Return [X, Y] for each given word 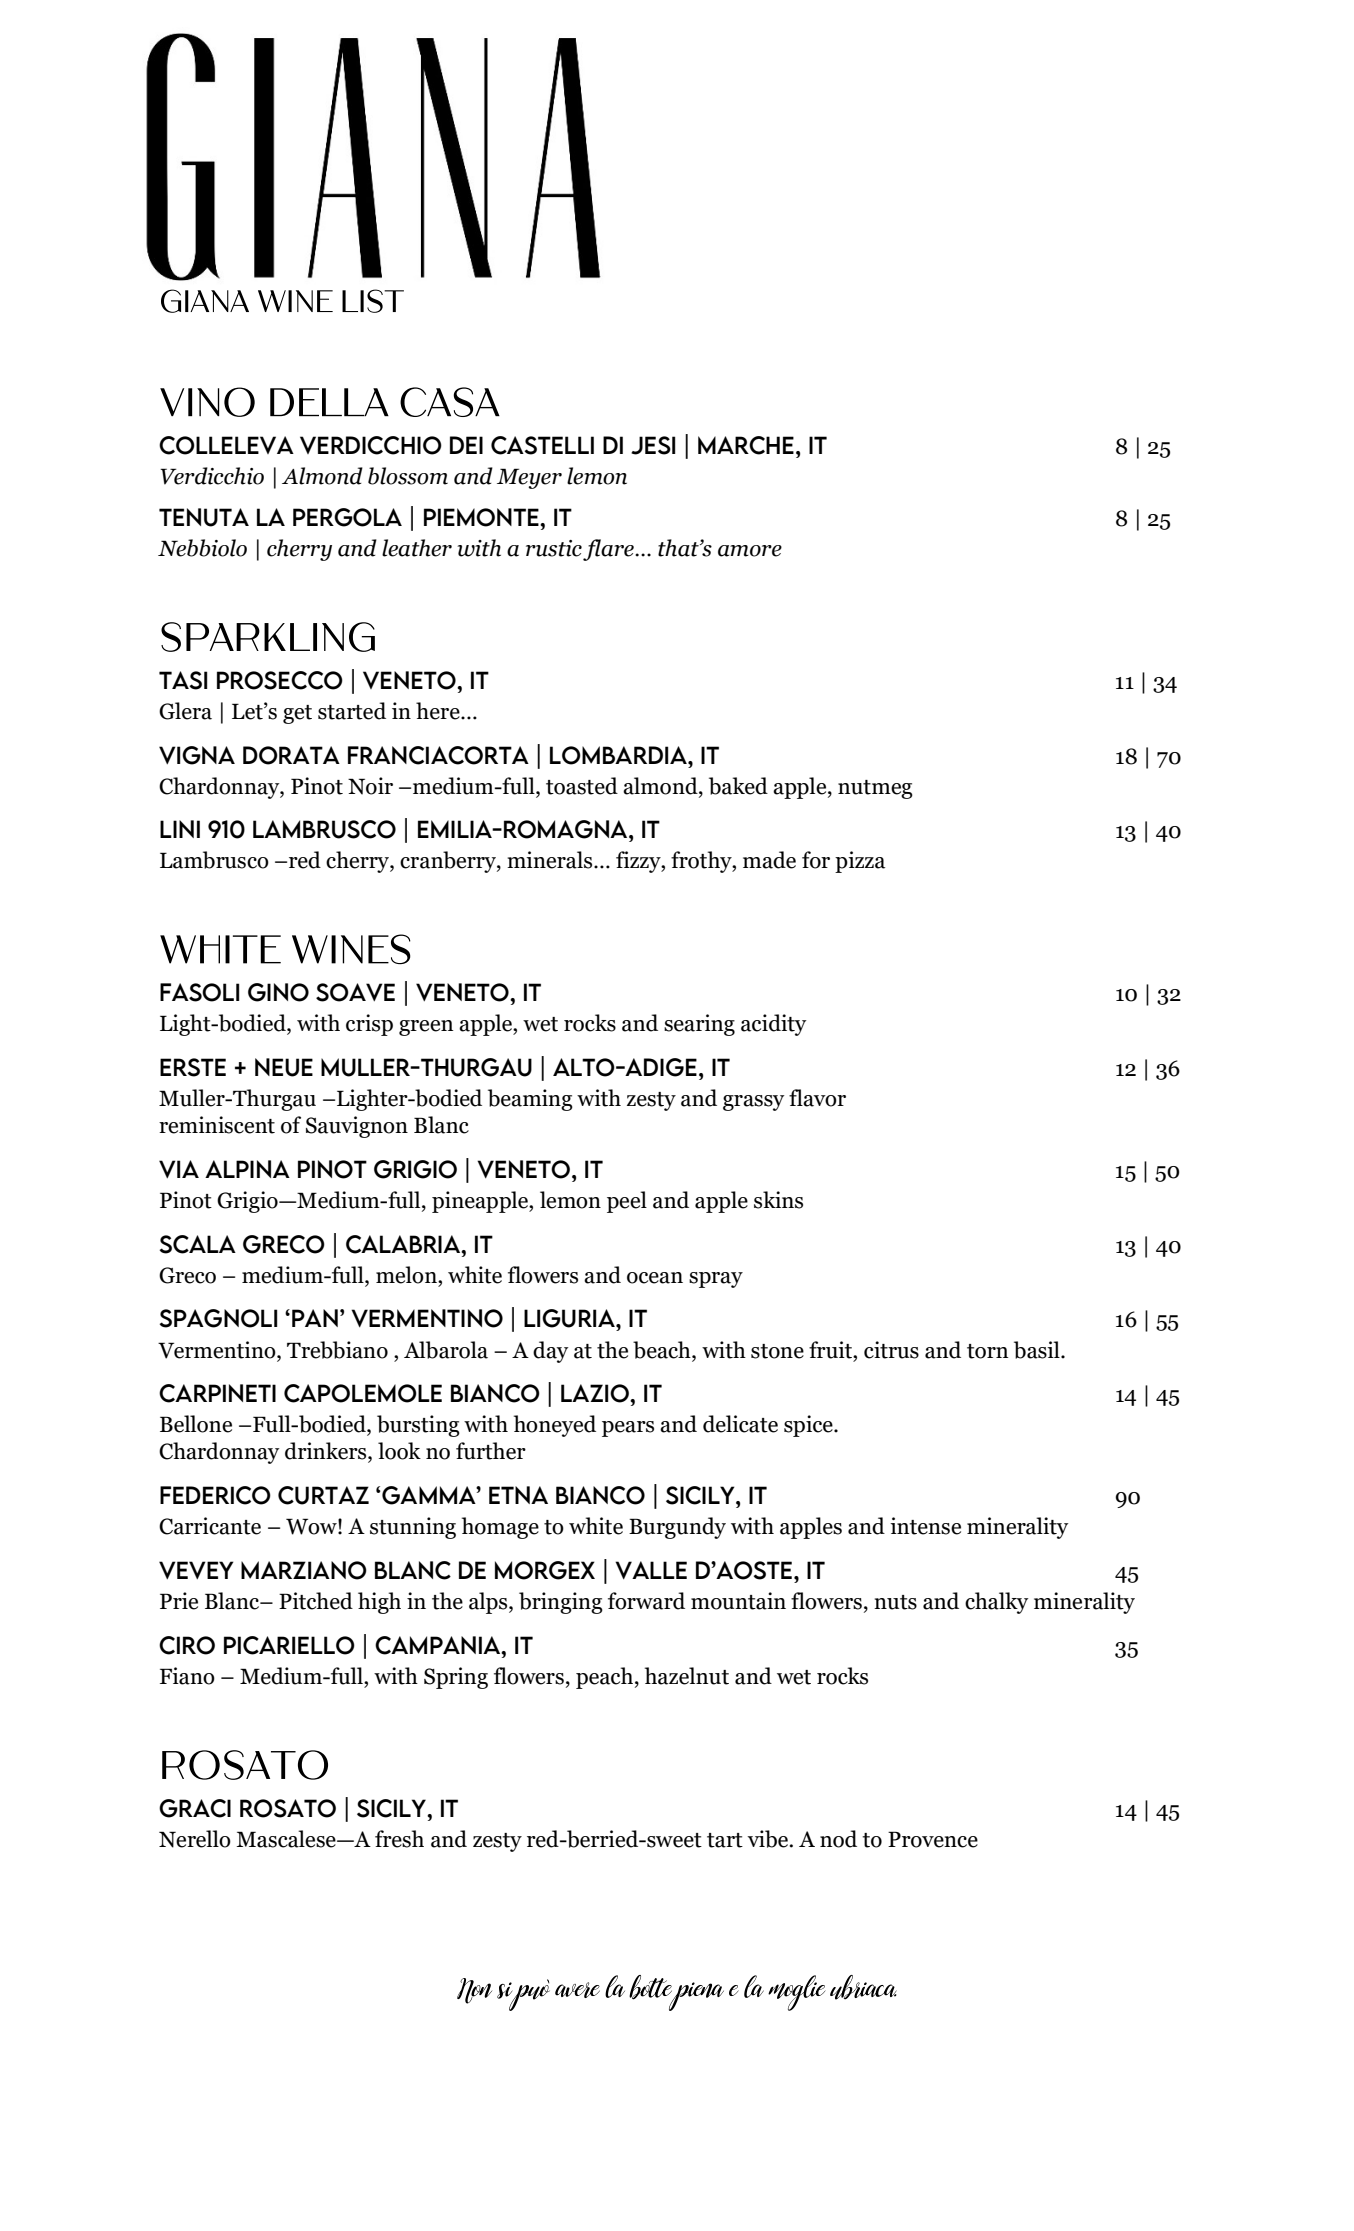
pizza [860, 862]
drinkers [327, 1452]
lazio [596, 1393]
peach [604, 1678]
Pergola [347, 517]
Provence [933, 1839]
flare [609, 550]
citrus [891, 1350]
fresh [399, 1839]
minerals [551, 860]
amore [750, 551]
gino [278, 992]
